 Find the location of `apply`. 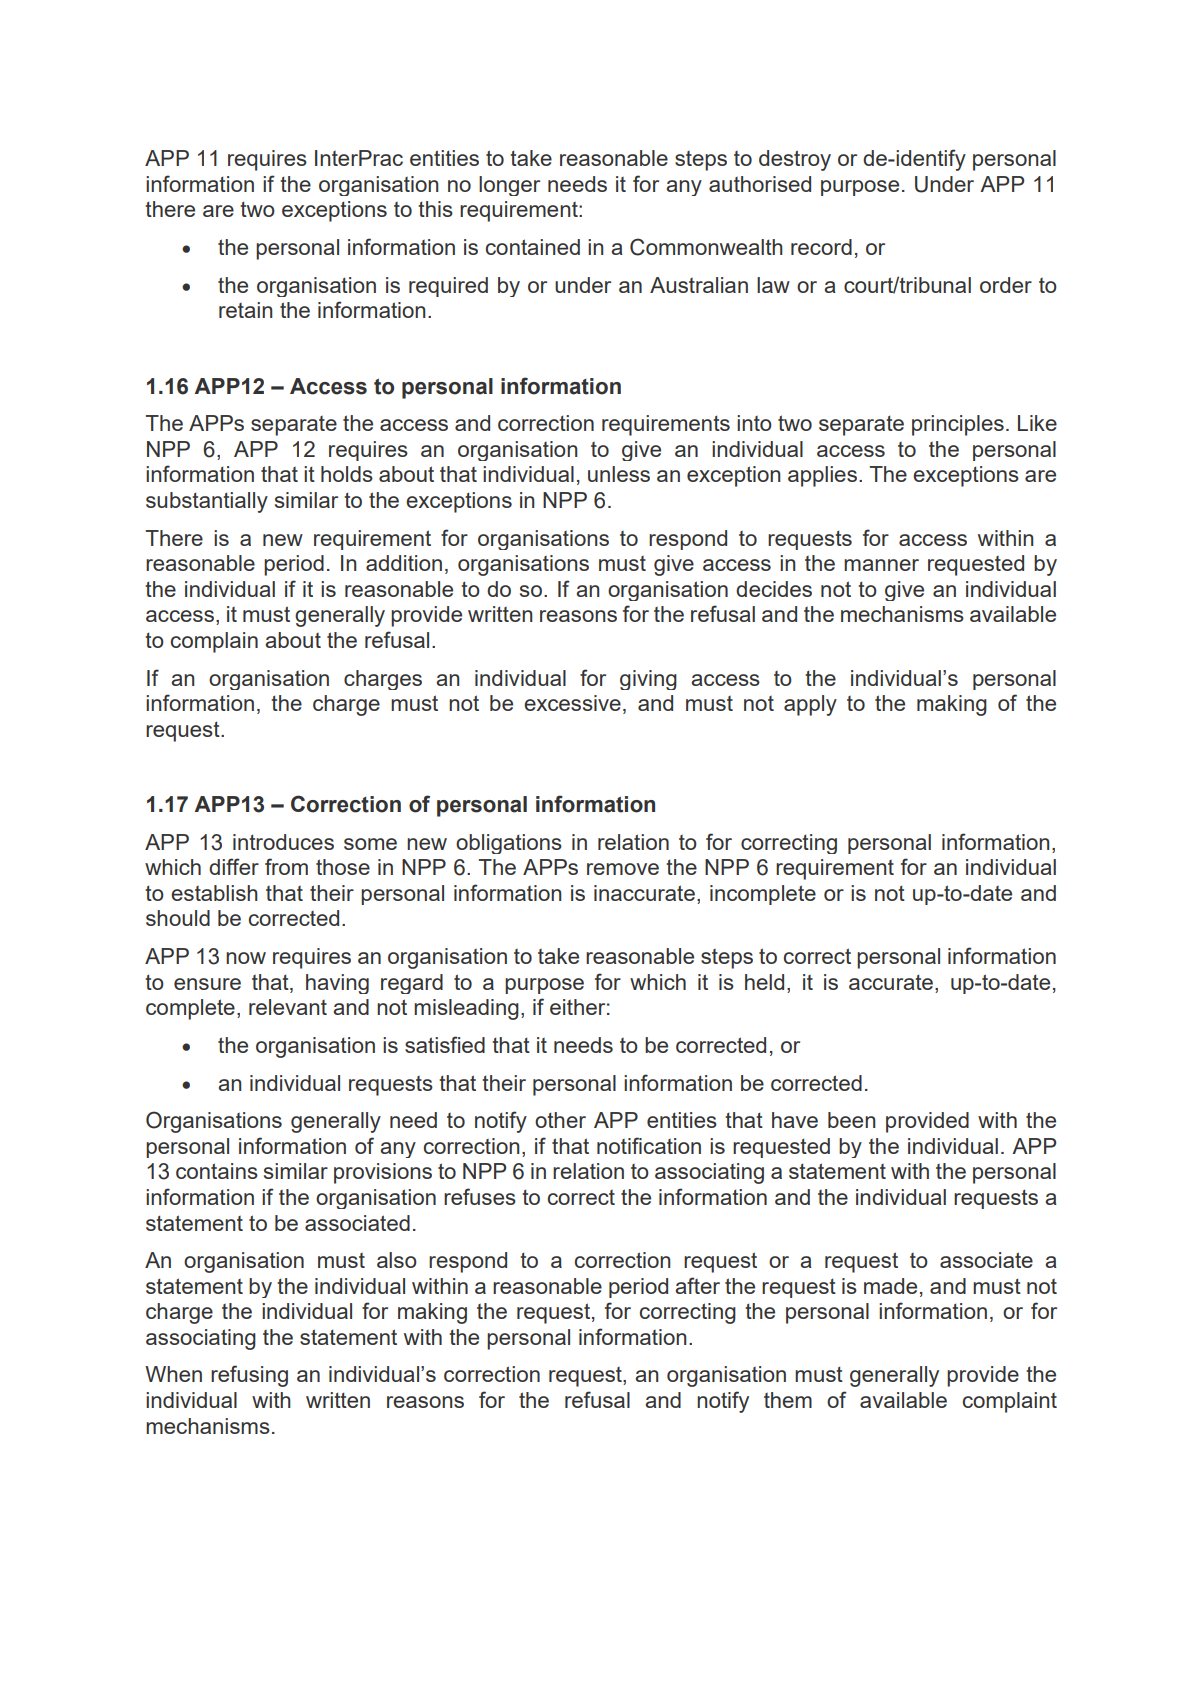

apply is located at coordinates (810, 705).
